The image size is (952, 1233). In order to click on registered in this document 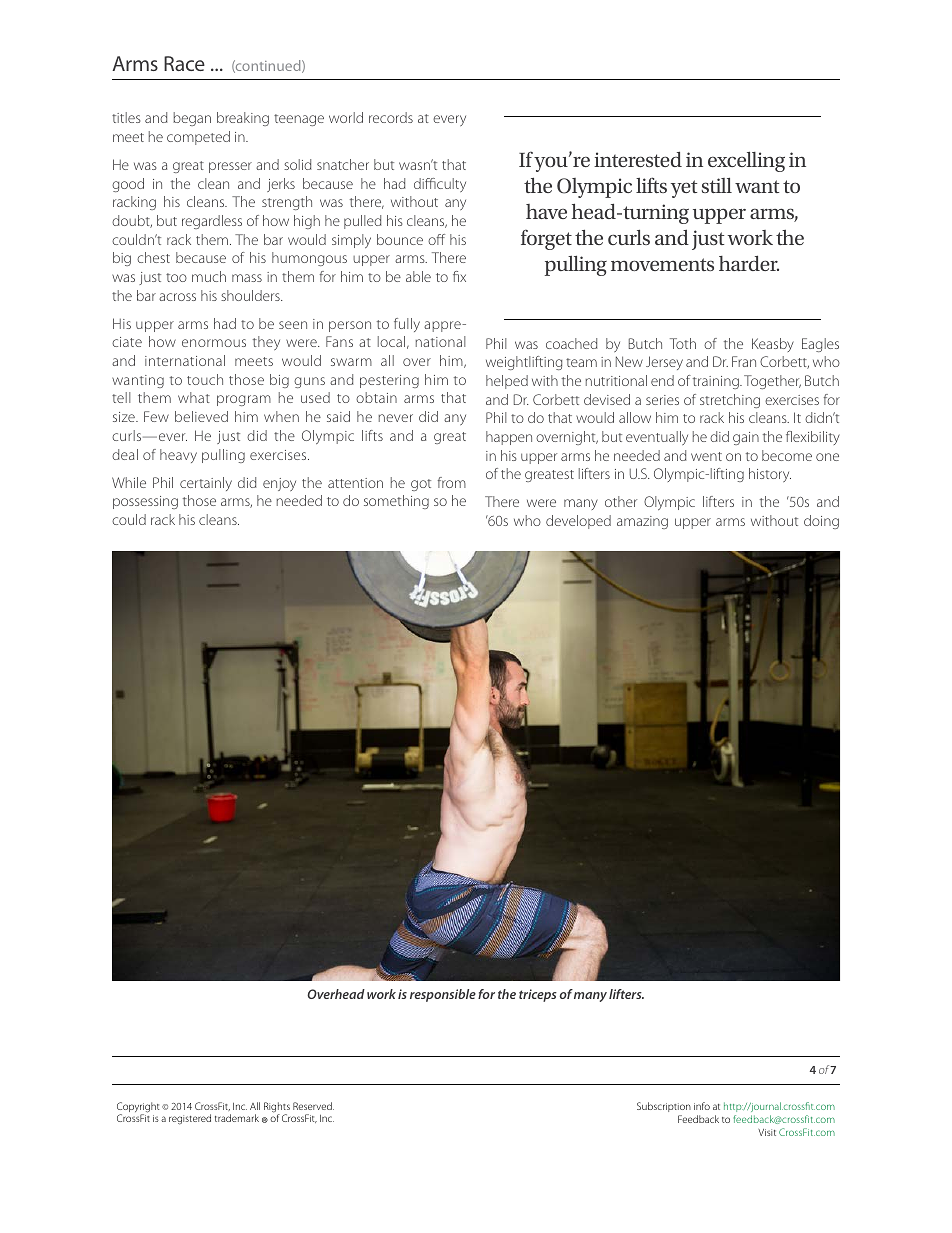, I will do `click(190, 1119)`.
